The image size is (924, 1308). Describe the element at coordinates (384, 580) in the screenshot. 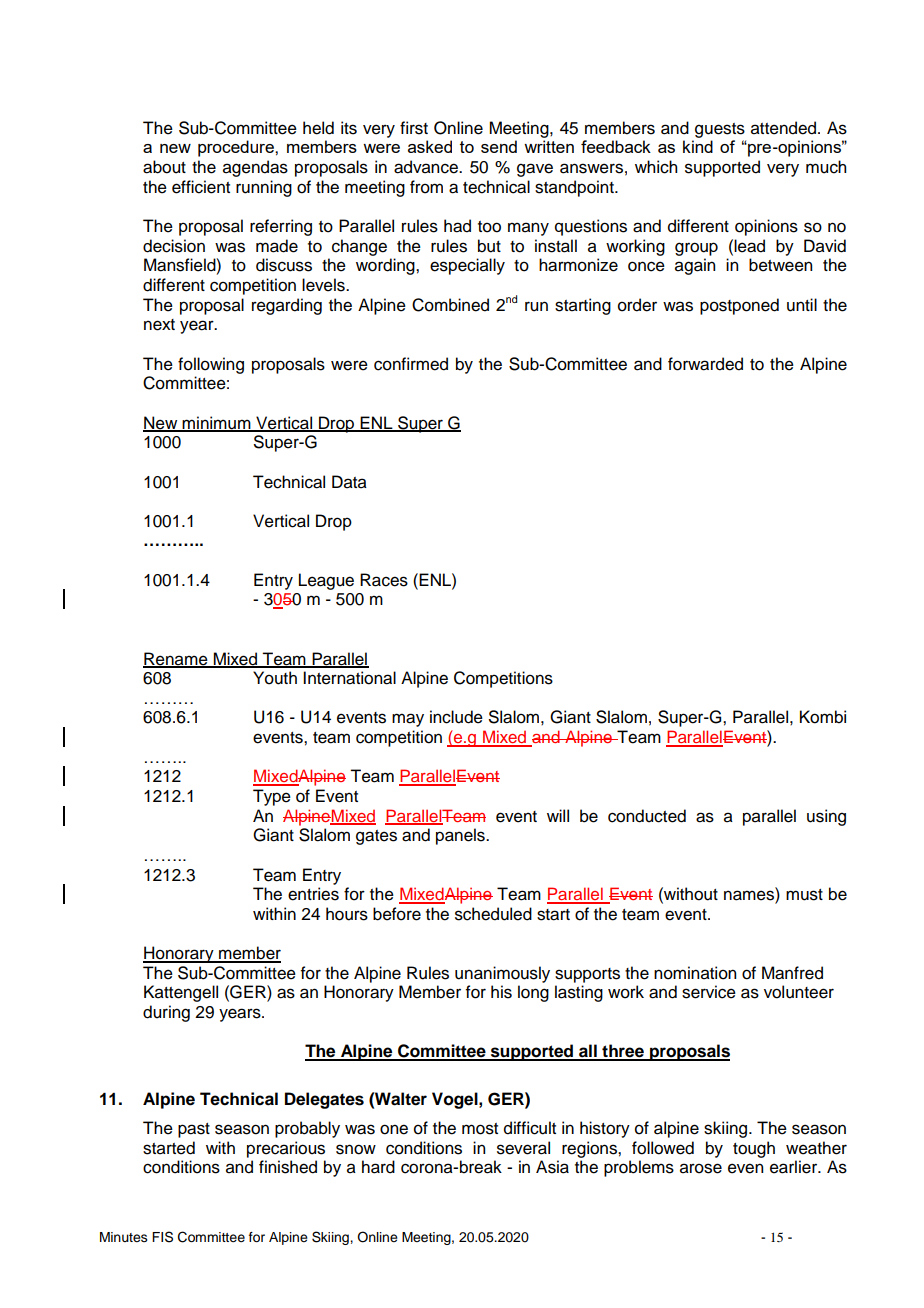

I see `Races` at that location.
